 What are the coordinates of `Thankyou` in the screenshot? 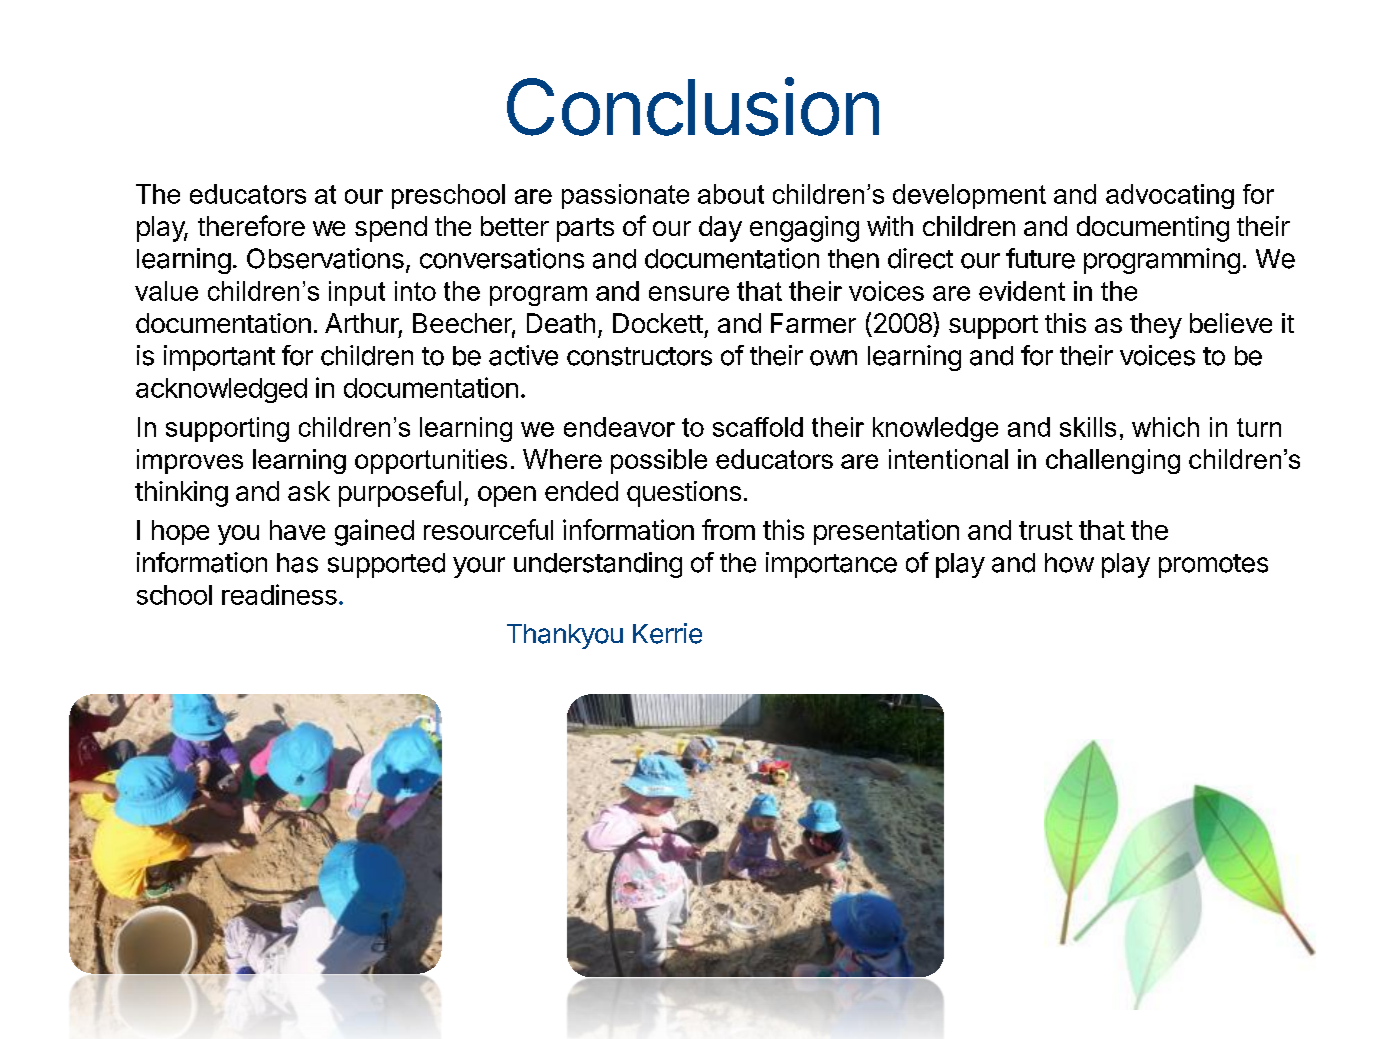 It's located at (565, 636).
